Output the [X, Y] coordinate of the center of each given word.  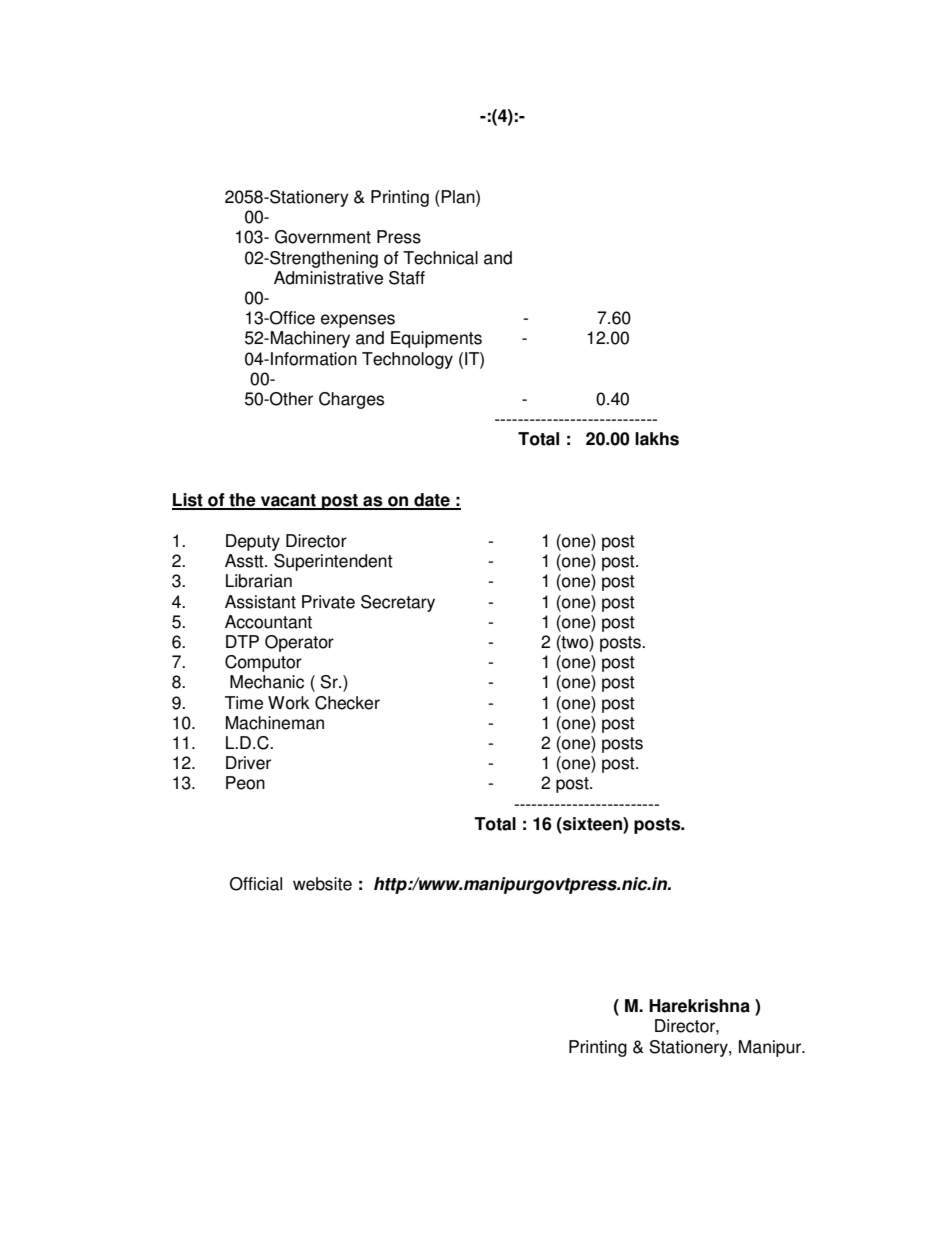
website [322, 884]
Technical [440, 258]
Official [256, 884]
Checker [347, 703]
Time [244, 703]
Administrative [328, 278]
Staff [407, 278]
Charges [351, 400]
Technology [407, 360]
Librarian [259, 581]
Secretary [398, 603]
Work [289, 703]
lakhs [657, 439]
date [432, 501]
